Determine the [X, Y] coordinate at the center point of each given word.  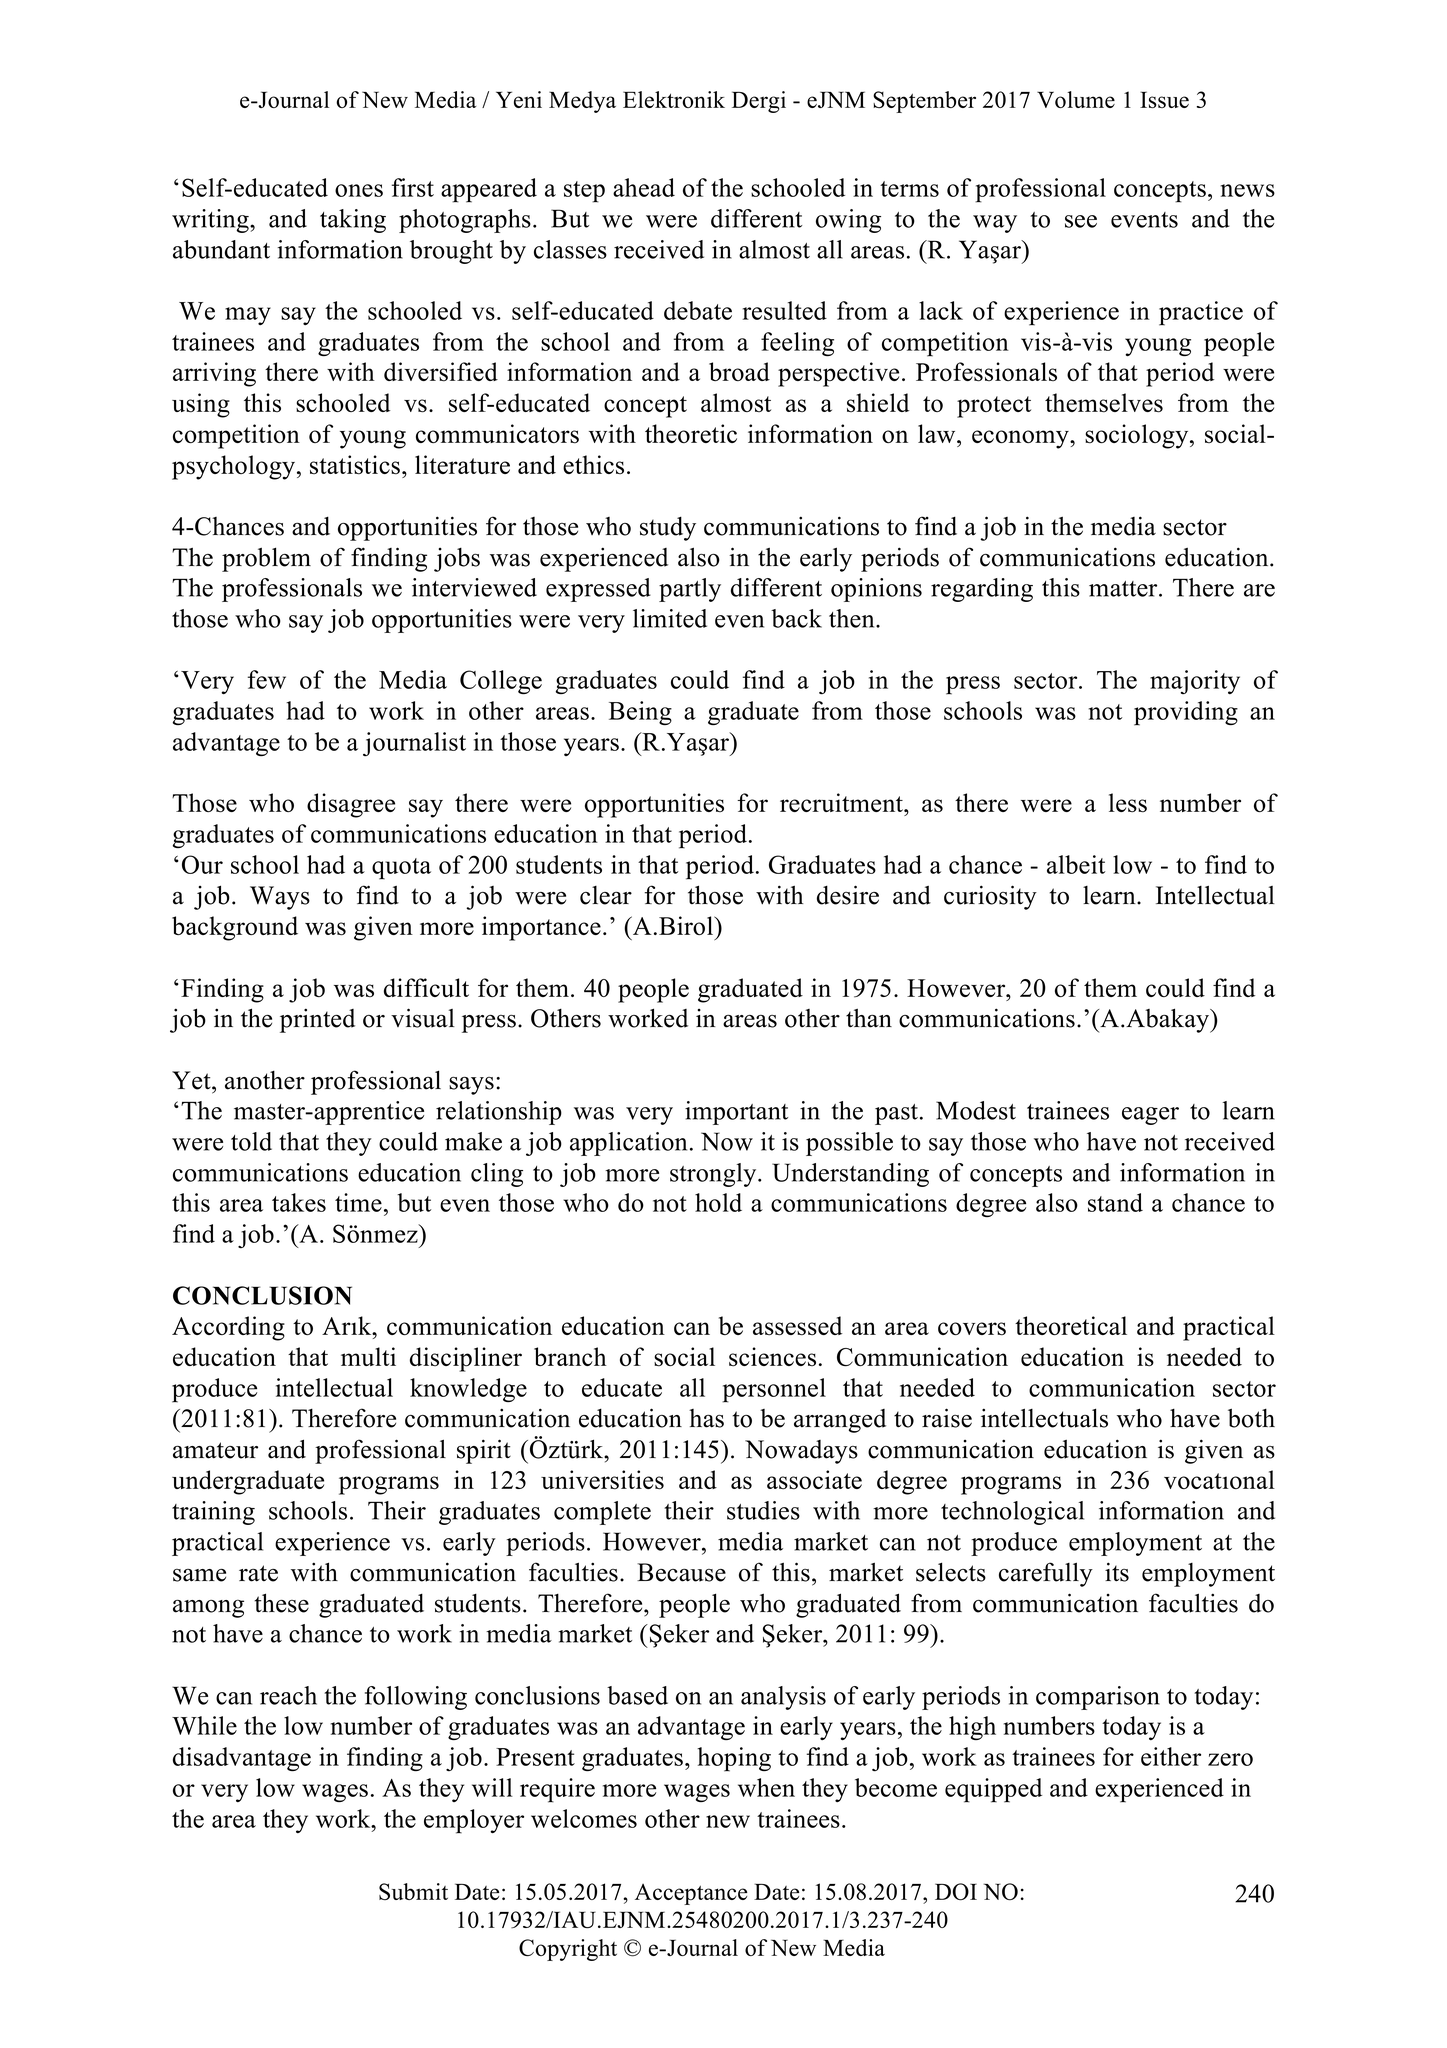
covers [972, 1329]
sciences [772, 1357]
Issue [1164, 99]
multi [368, 1356]
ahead [644, 187]
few [267, 679]
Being [640, 713]
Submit [413, 1891]
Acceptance [691, 1894]
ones [359, 190]
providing [1186, 713]
